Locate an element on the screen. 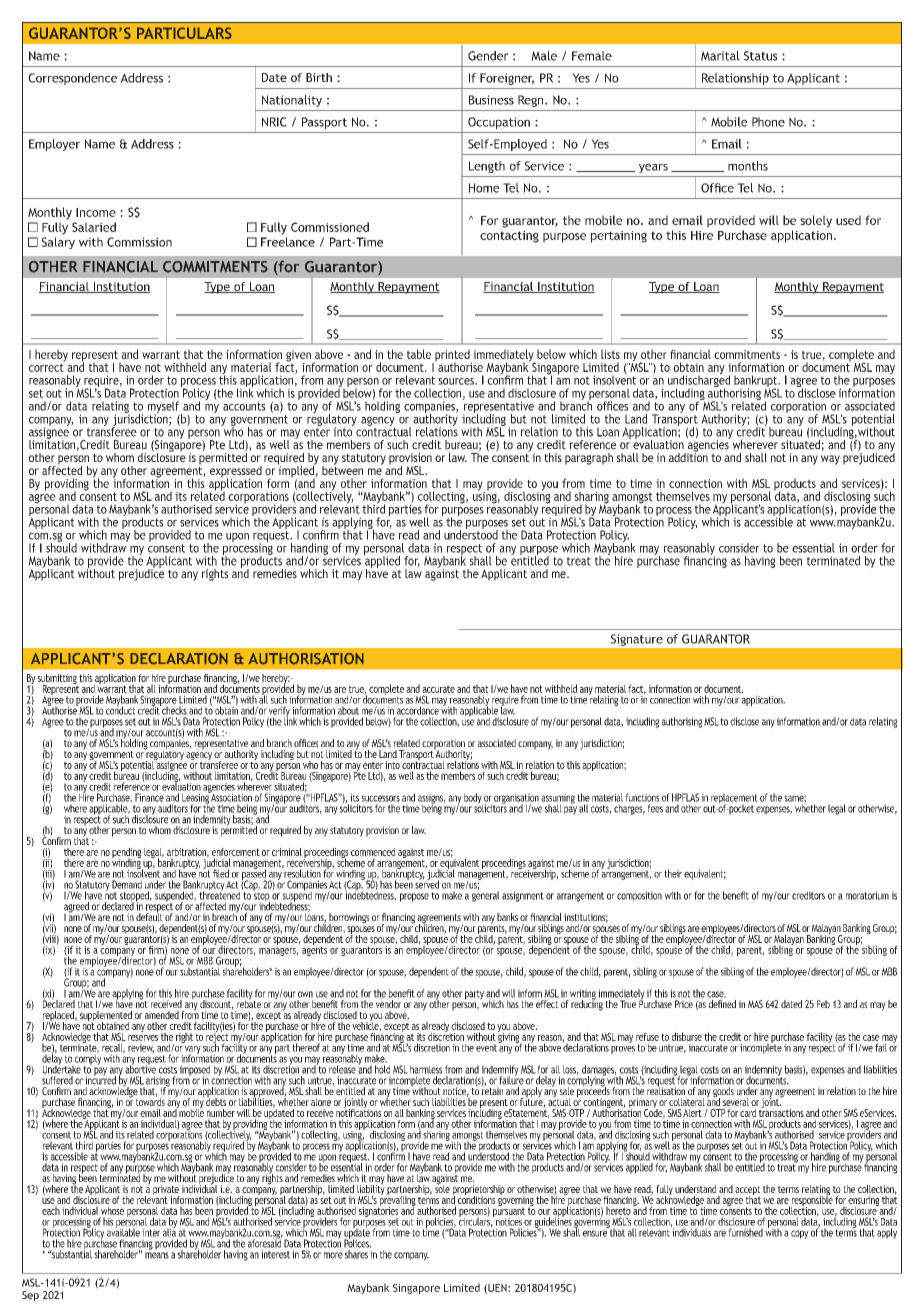 This screenshot has width=924, height=1308. enforcement is located at coordinates (236, 852).
